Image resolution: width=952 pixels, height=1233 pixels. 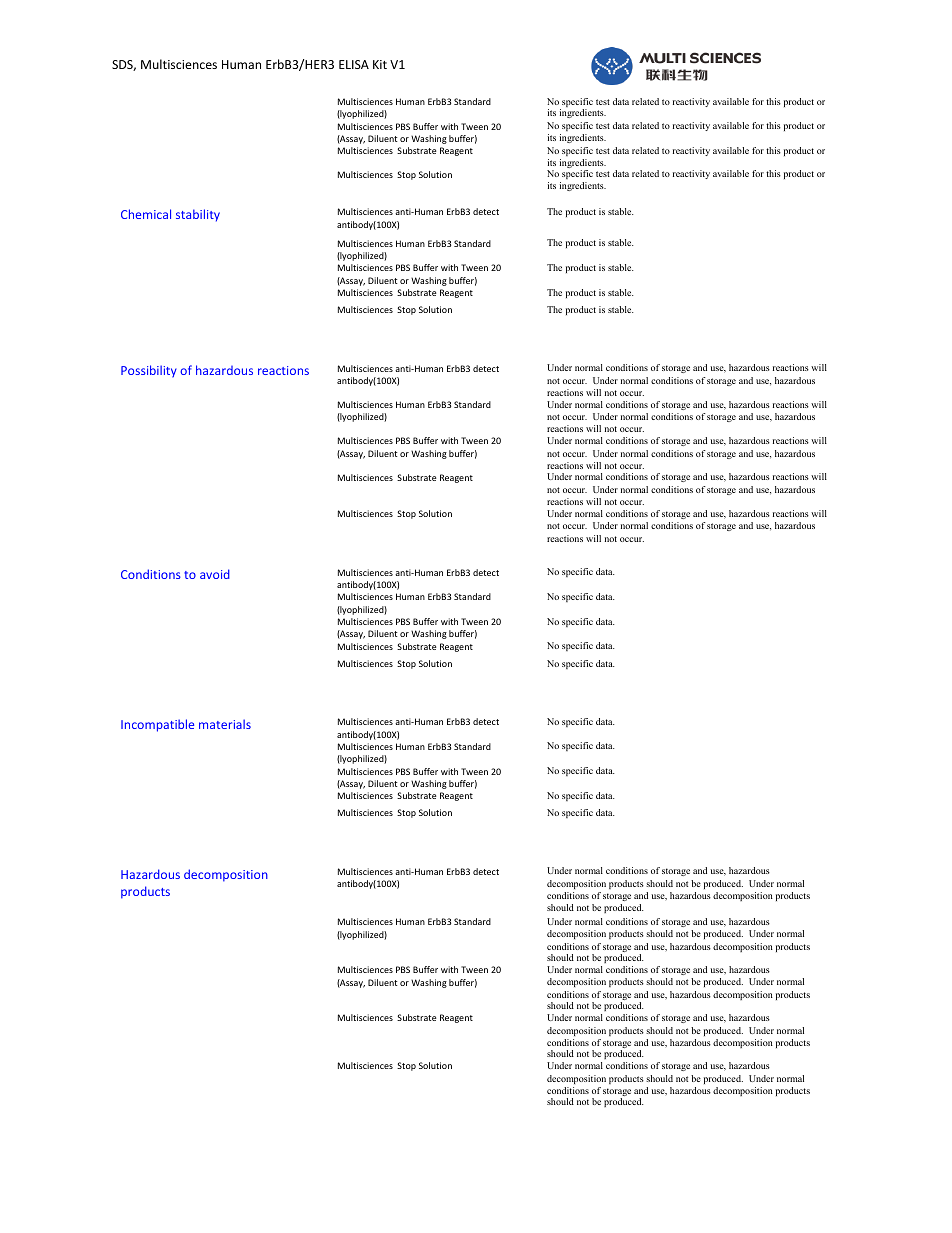 What do you see at coordinates (215, 574) in the image?
I see `avoid` at bounding box center [215, 574].
